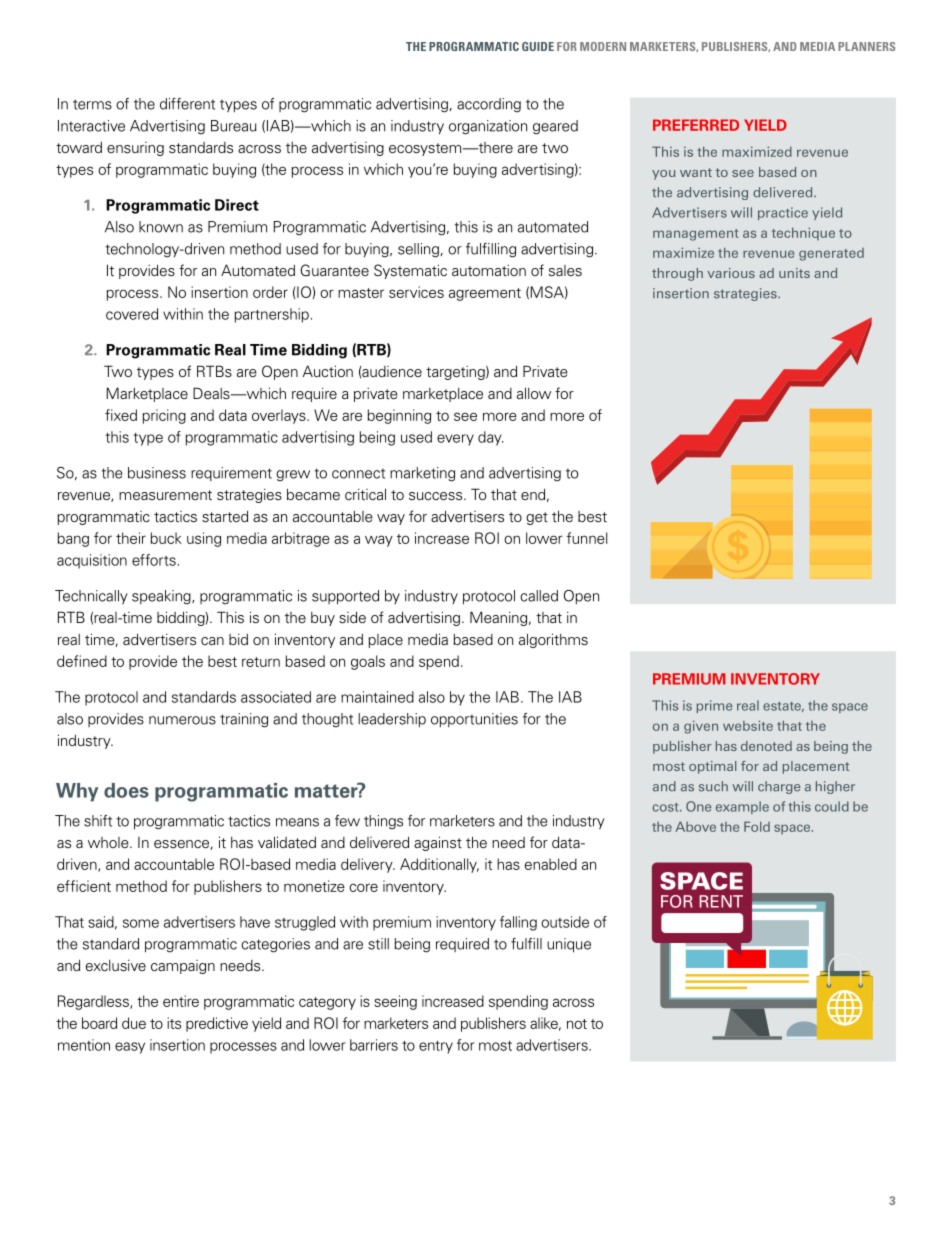  Describe the element at coordinates (436, 1047) in the document. I see `entry` at that location.
